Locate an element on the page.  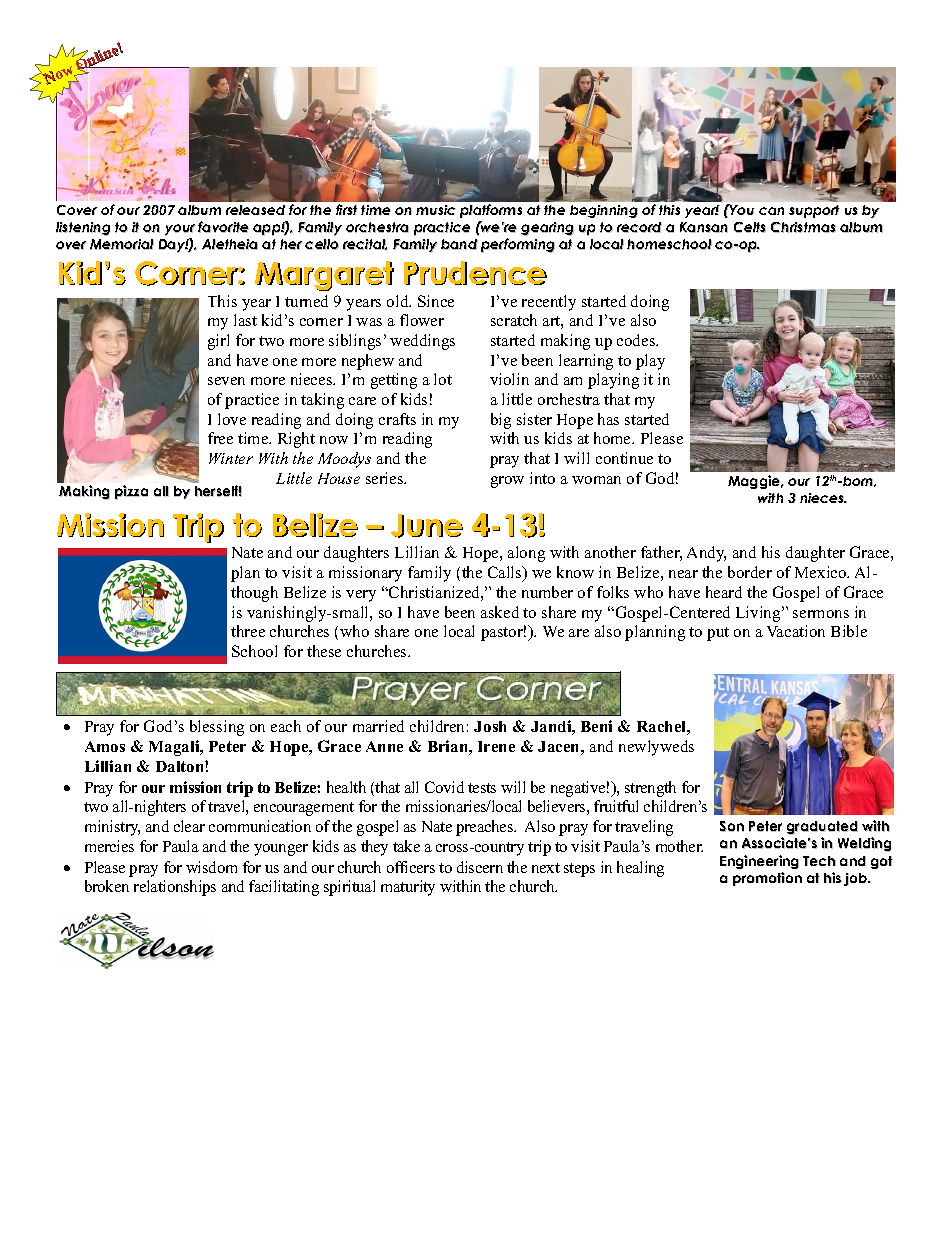
pizza is located at coordinates (131, 492).
